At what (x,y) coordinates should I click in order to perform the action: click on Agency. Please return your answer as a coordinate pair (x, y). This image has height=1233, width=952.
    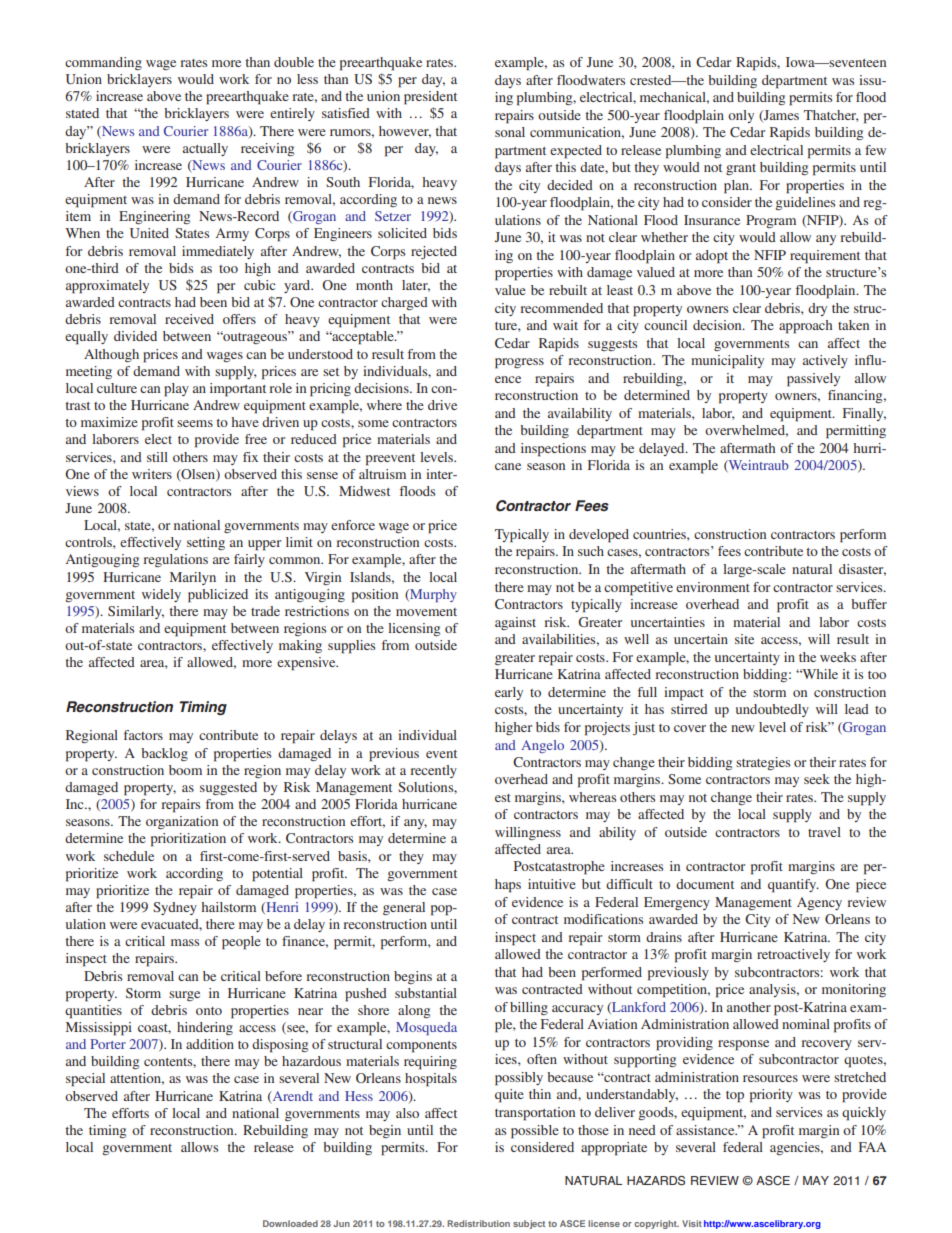
    Looking at the image, I should click on (819, 903).
